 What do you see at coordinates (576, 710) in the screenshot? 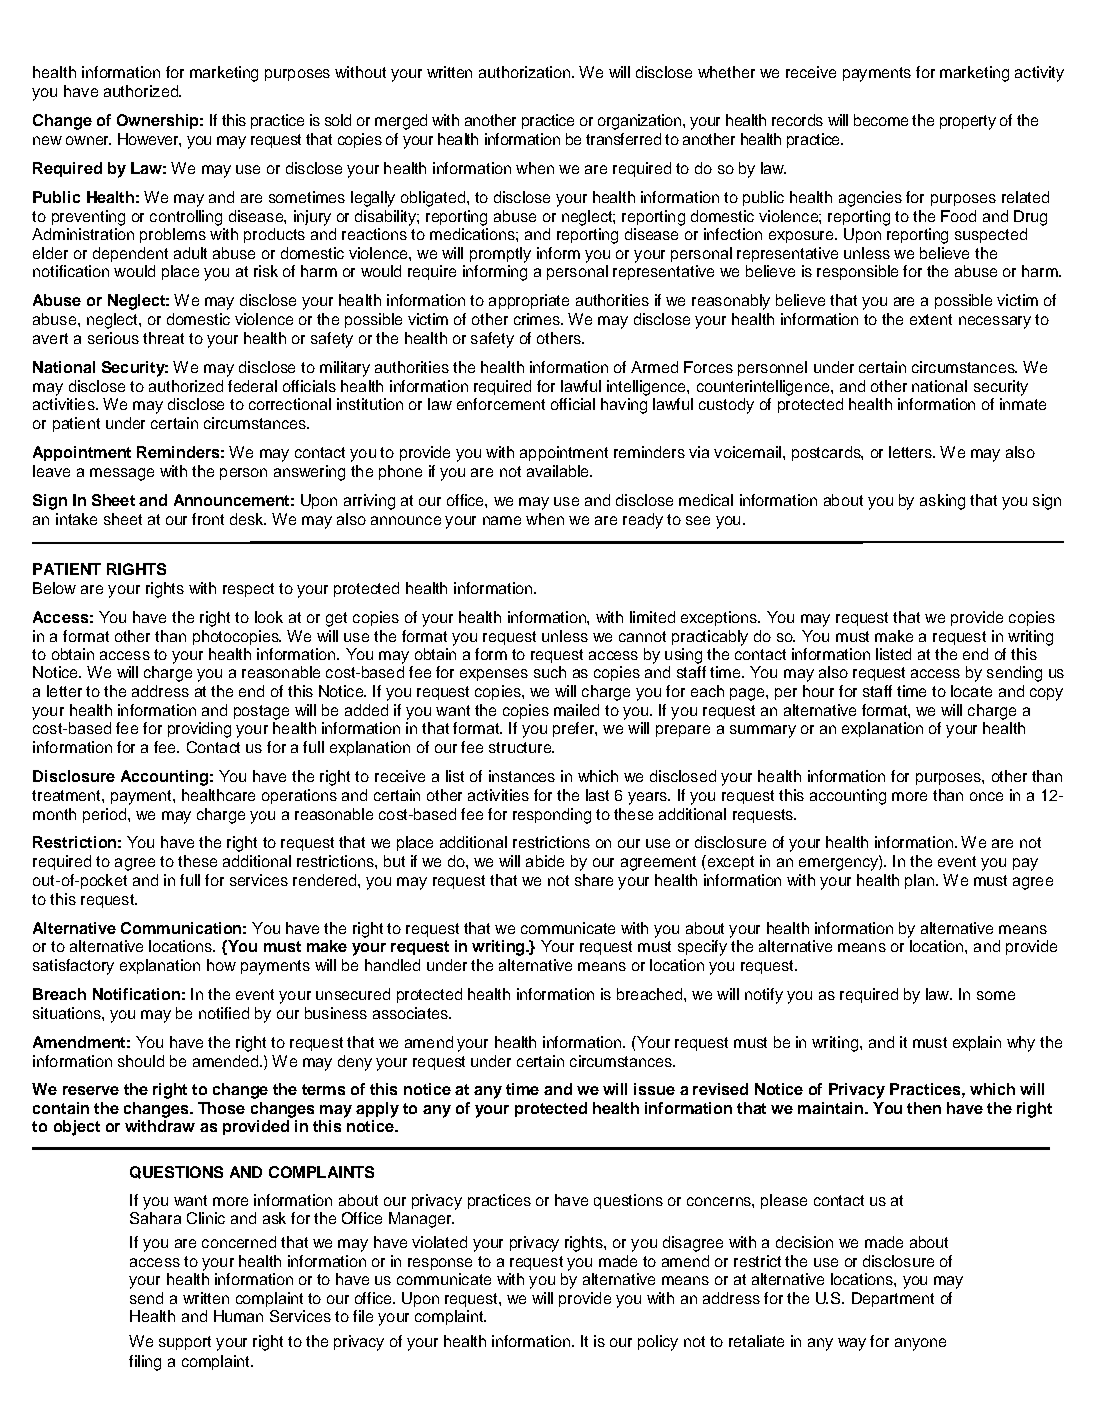
I see `mailed` at bounding box center [576, 710].
